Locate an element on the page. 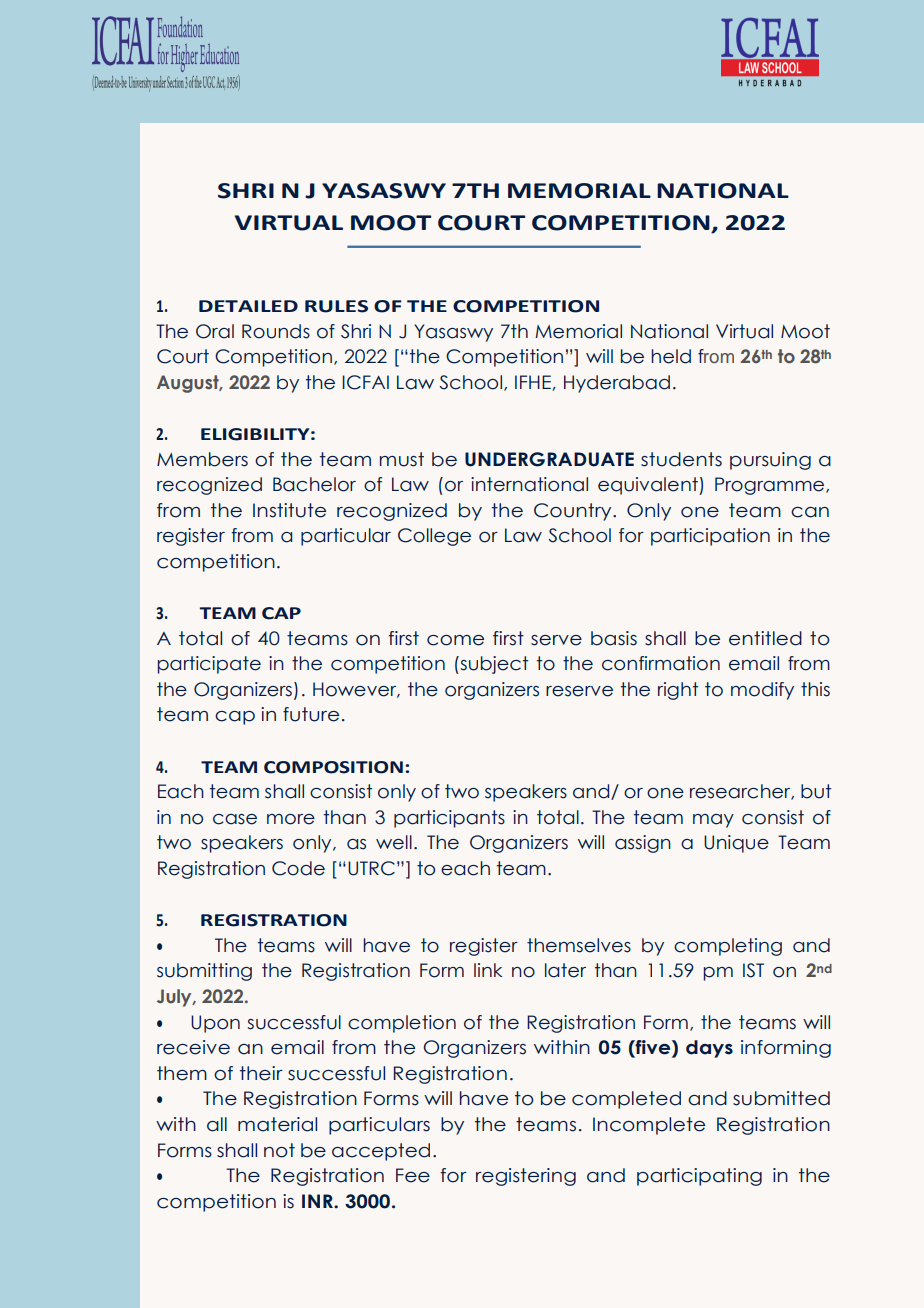  Fee is located at coordinates (413, 1175).
